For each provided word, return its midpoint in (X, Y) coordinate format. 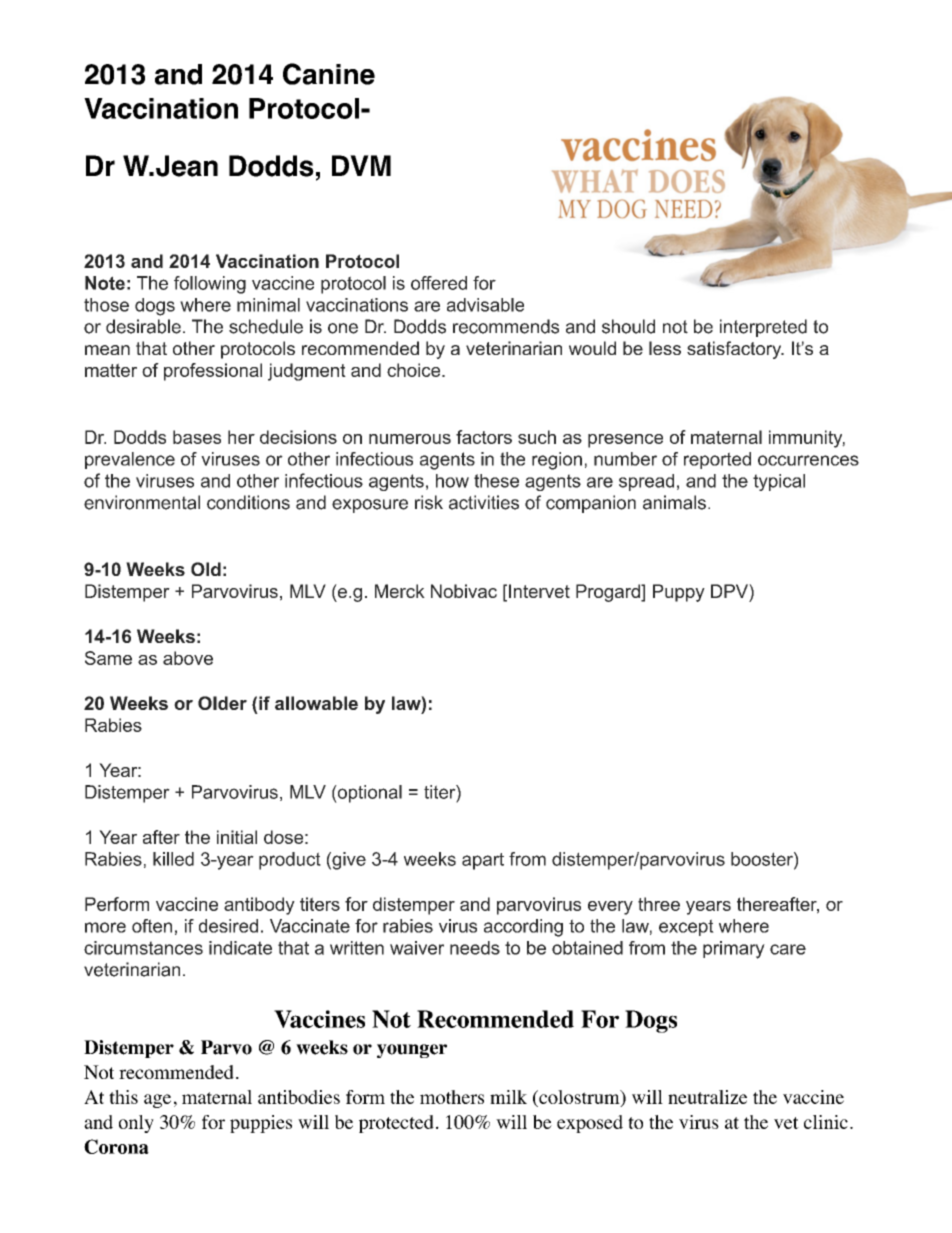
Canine (329, 74)
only (136, 1124)
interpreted (763, 328)
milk (508, 1097)
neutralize (707, 1097)
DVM (361, 165)
